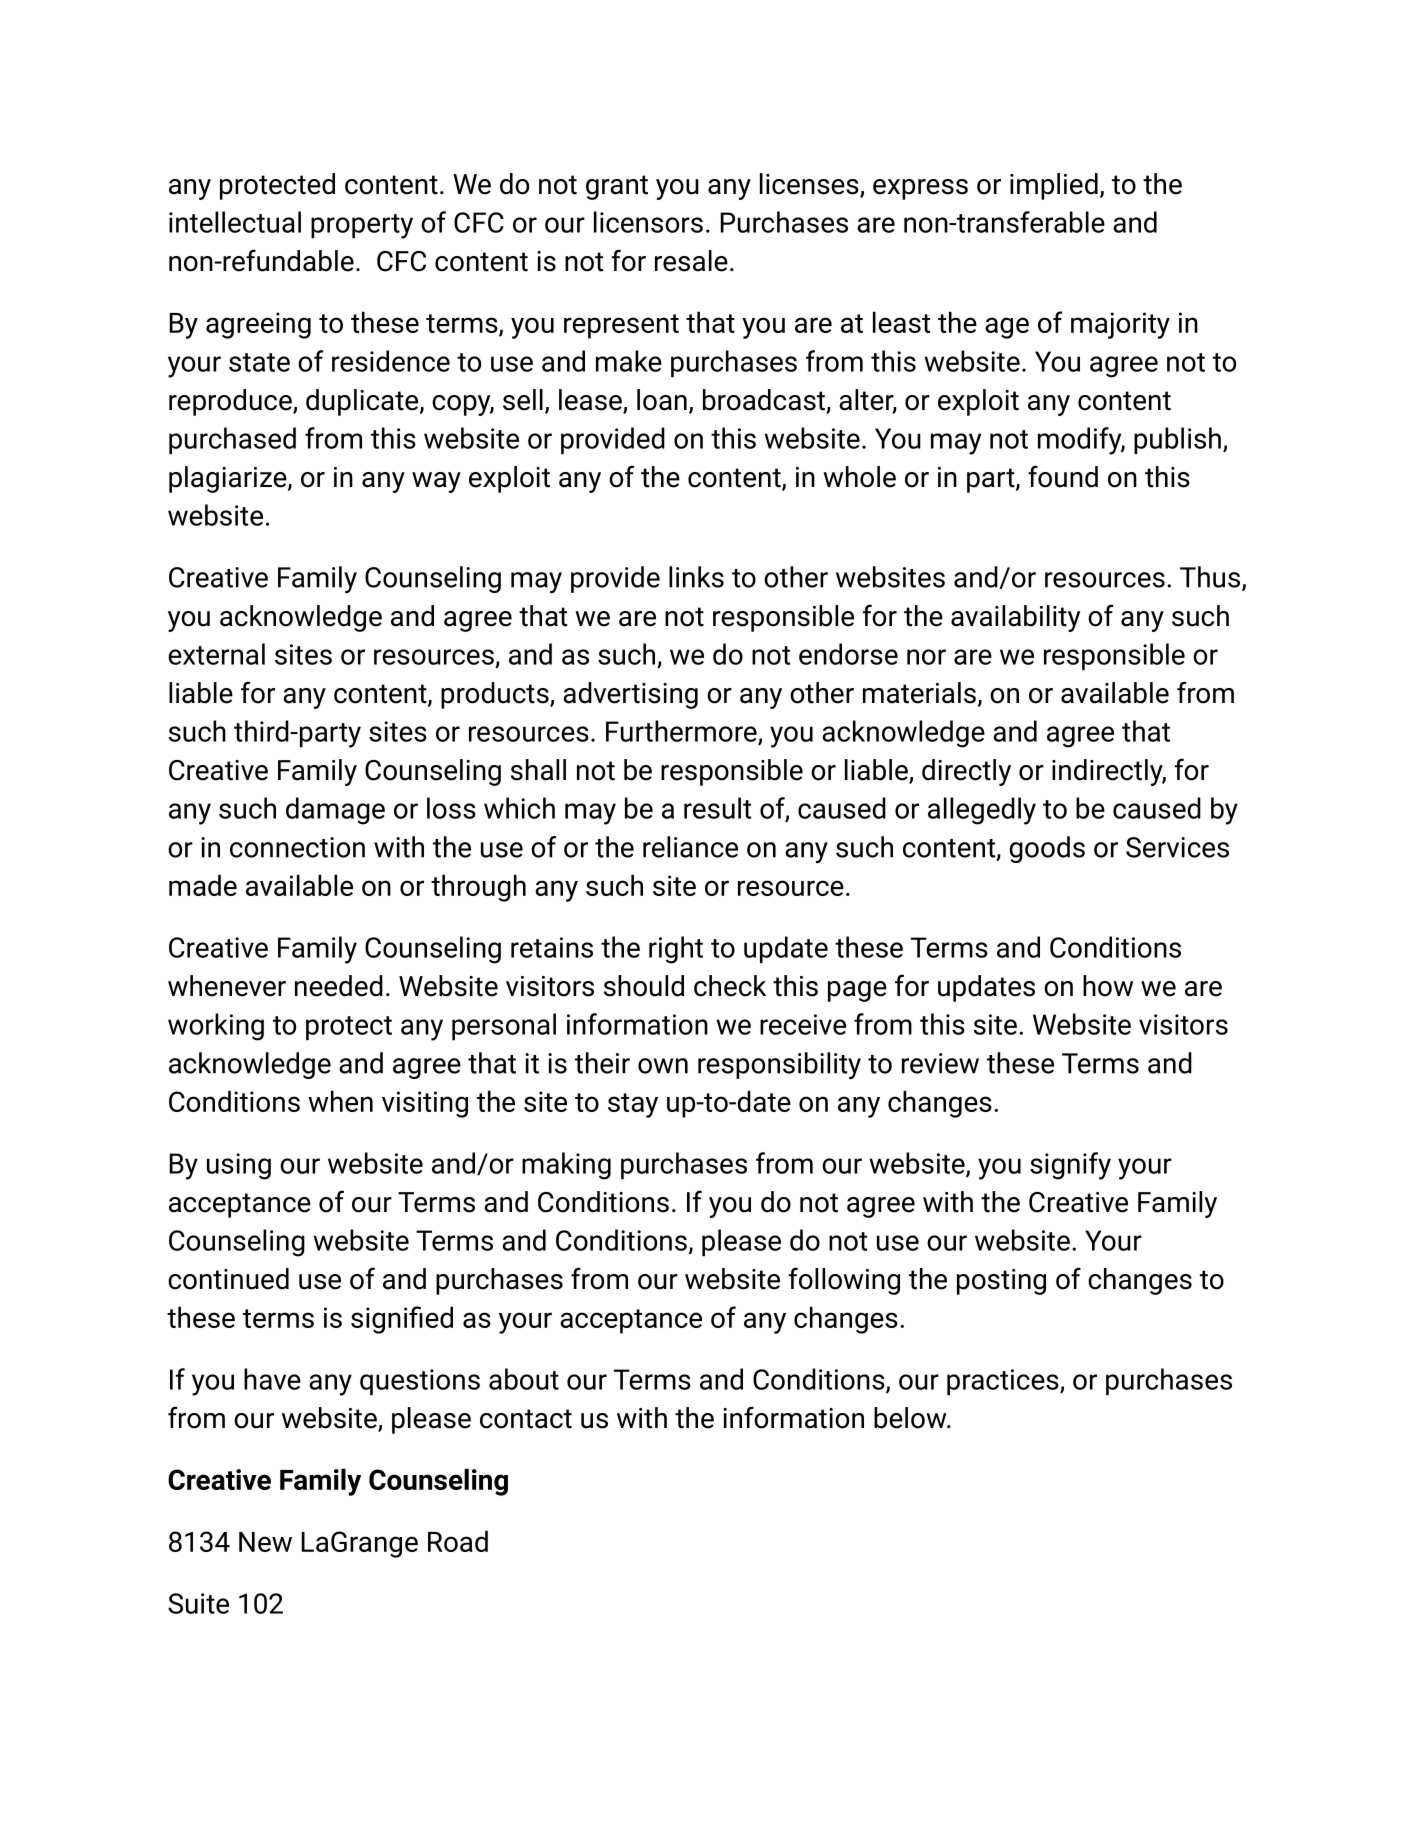 The width and height of the screenshot is (1424, 1843). I want to click on practices, so click(1004, 1382).
